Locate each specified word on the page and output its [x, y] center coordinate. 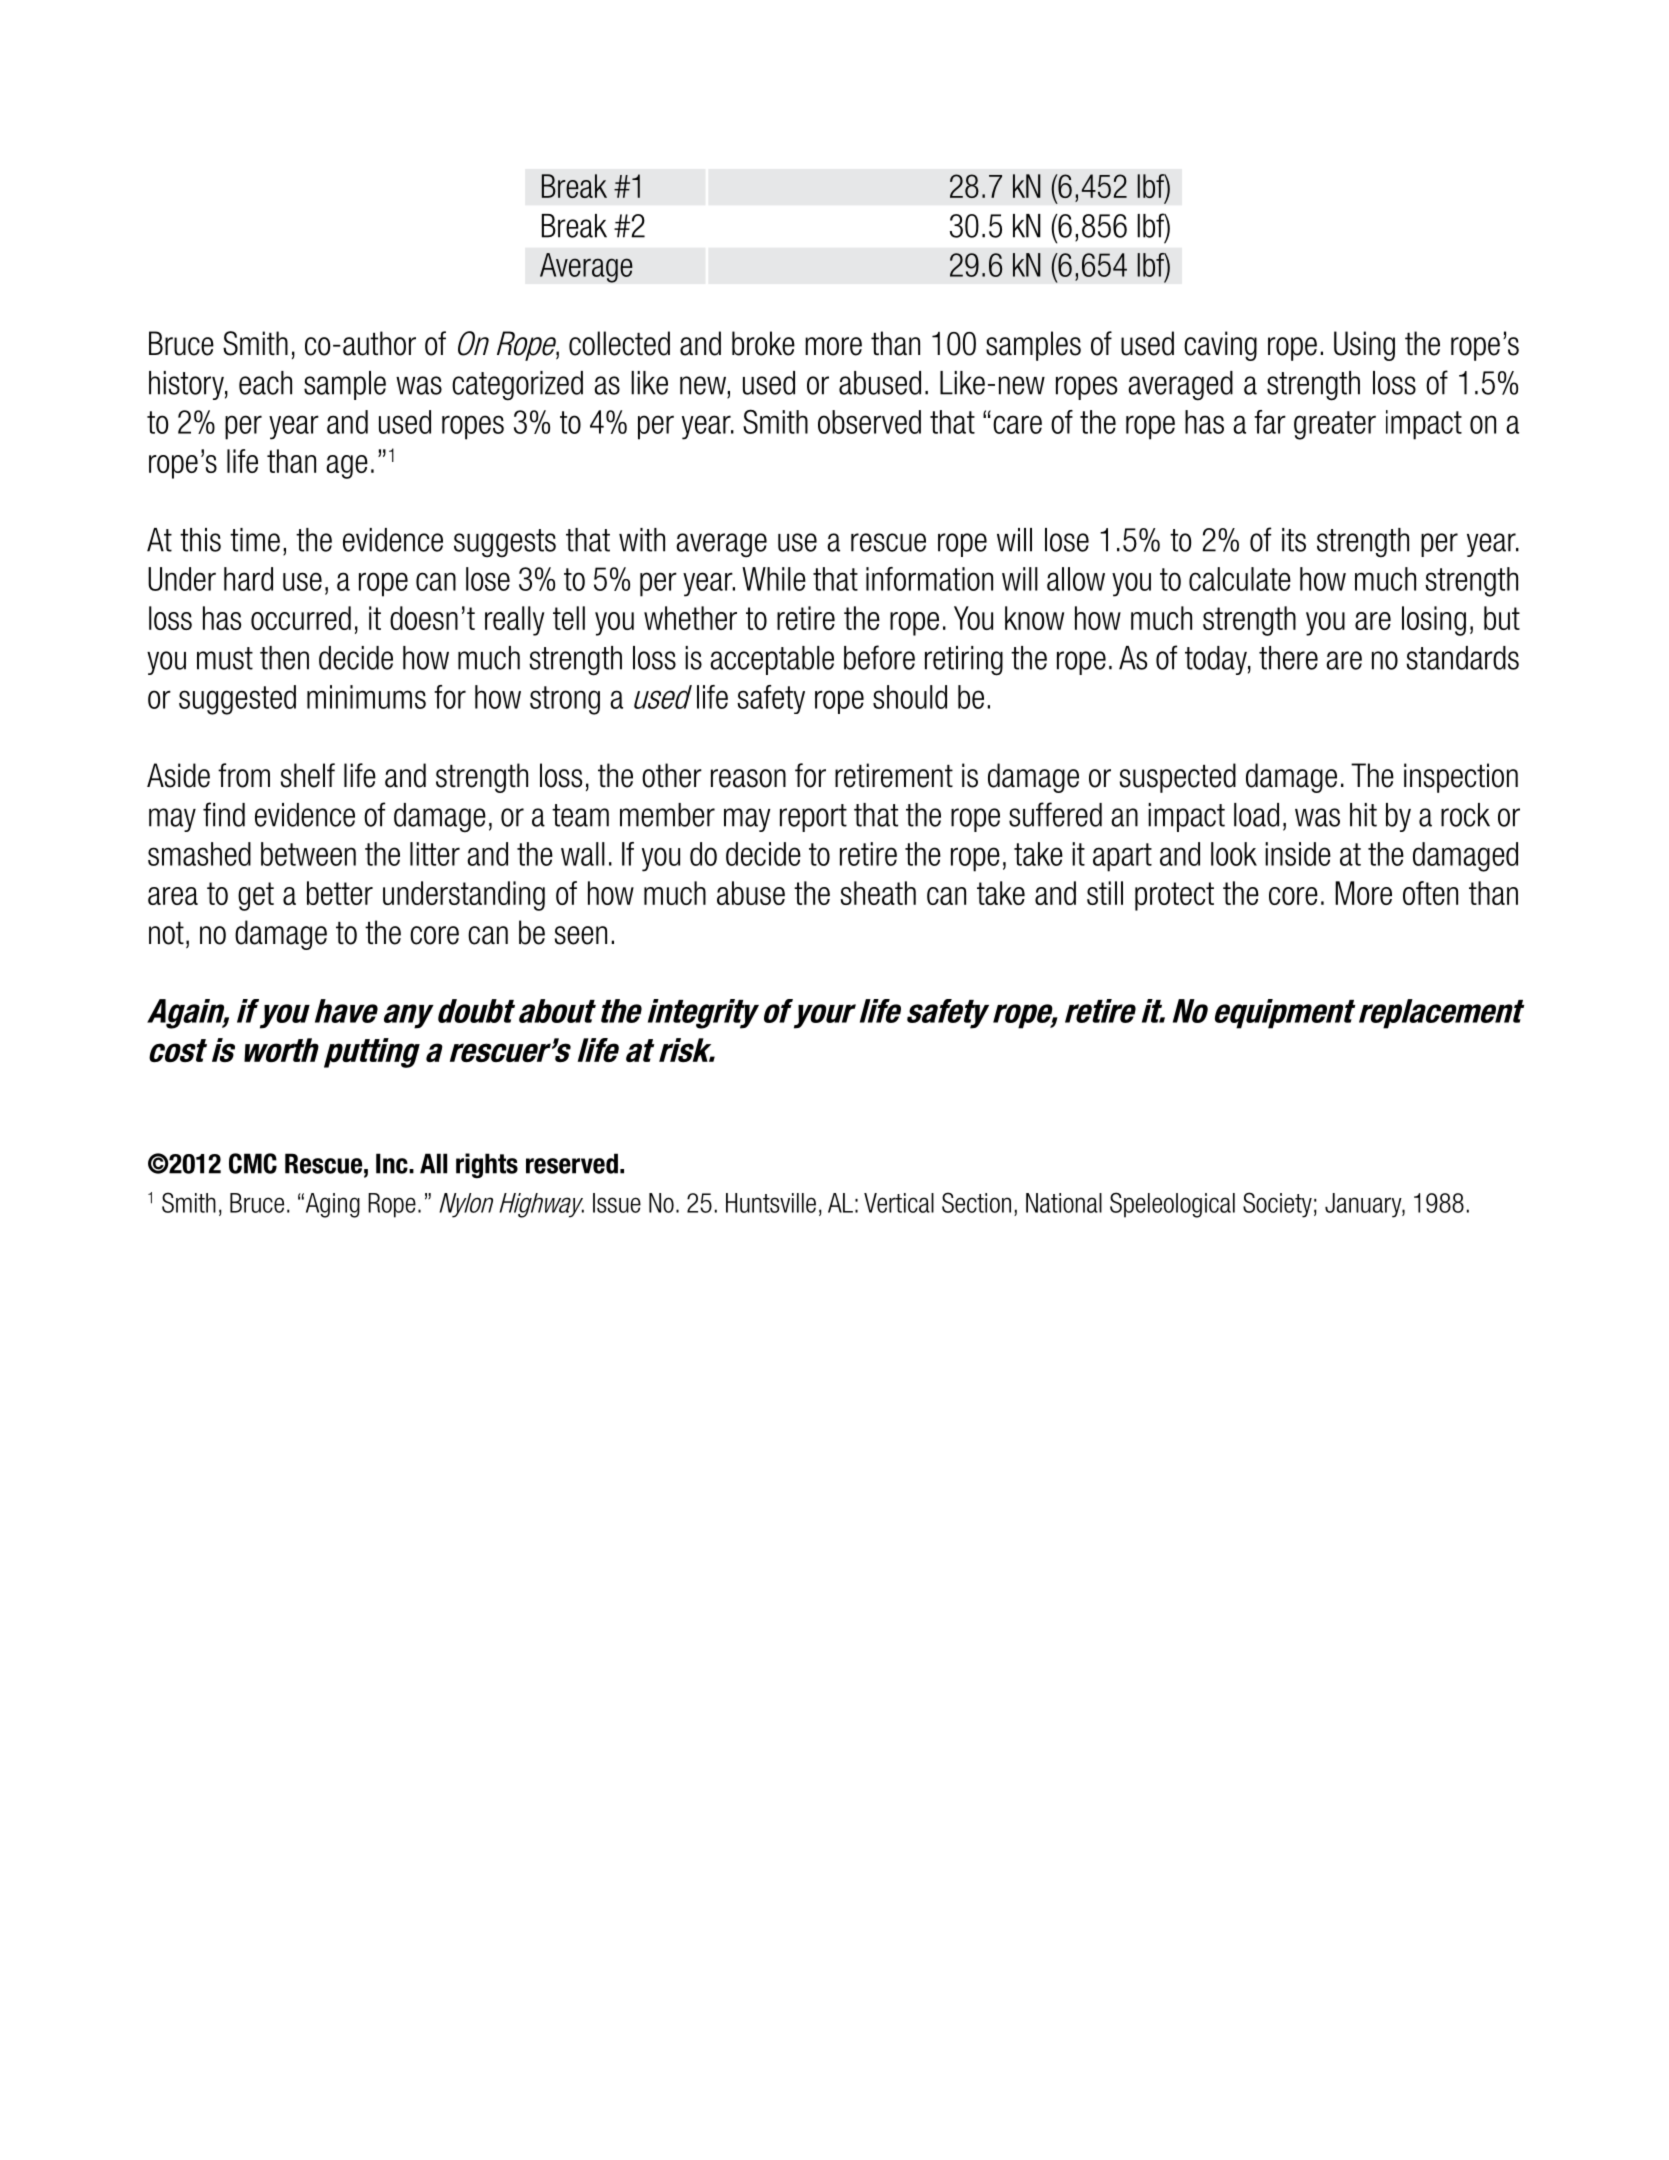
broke [763, 343]
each [265, 383]
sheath [878, 893]
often [1430, 893]
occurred [301, 618]
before [879, 657]
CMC [253, 1163]
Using [1364, 346]
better [340, 893]
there [1288, 658]
